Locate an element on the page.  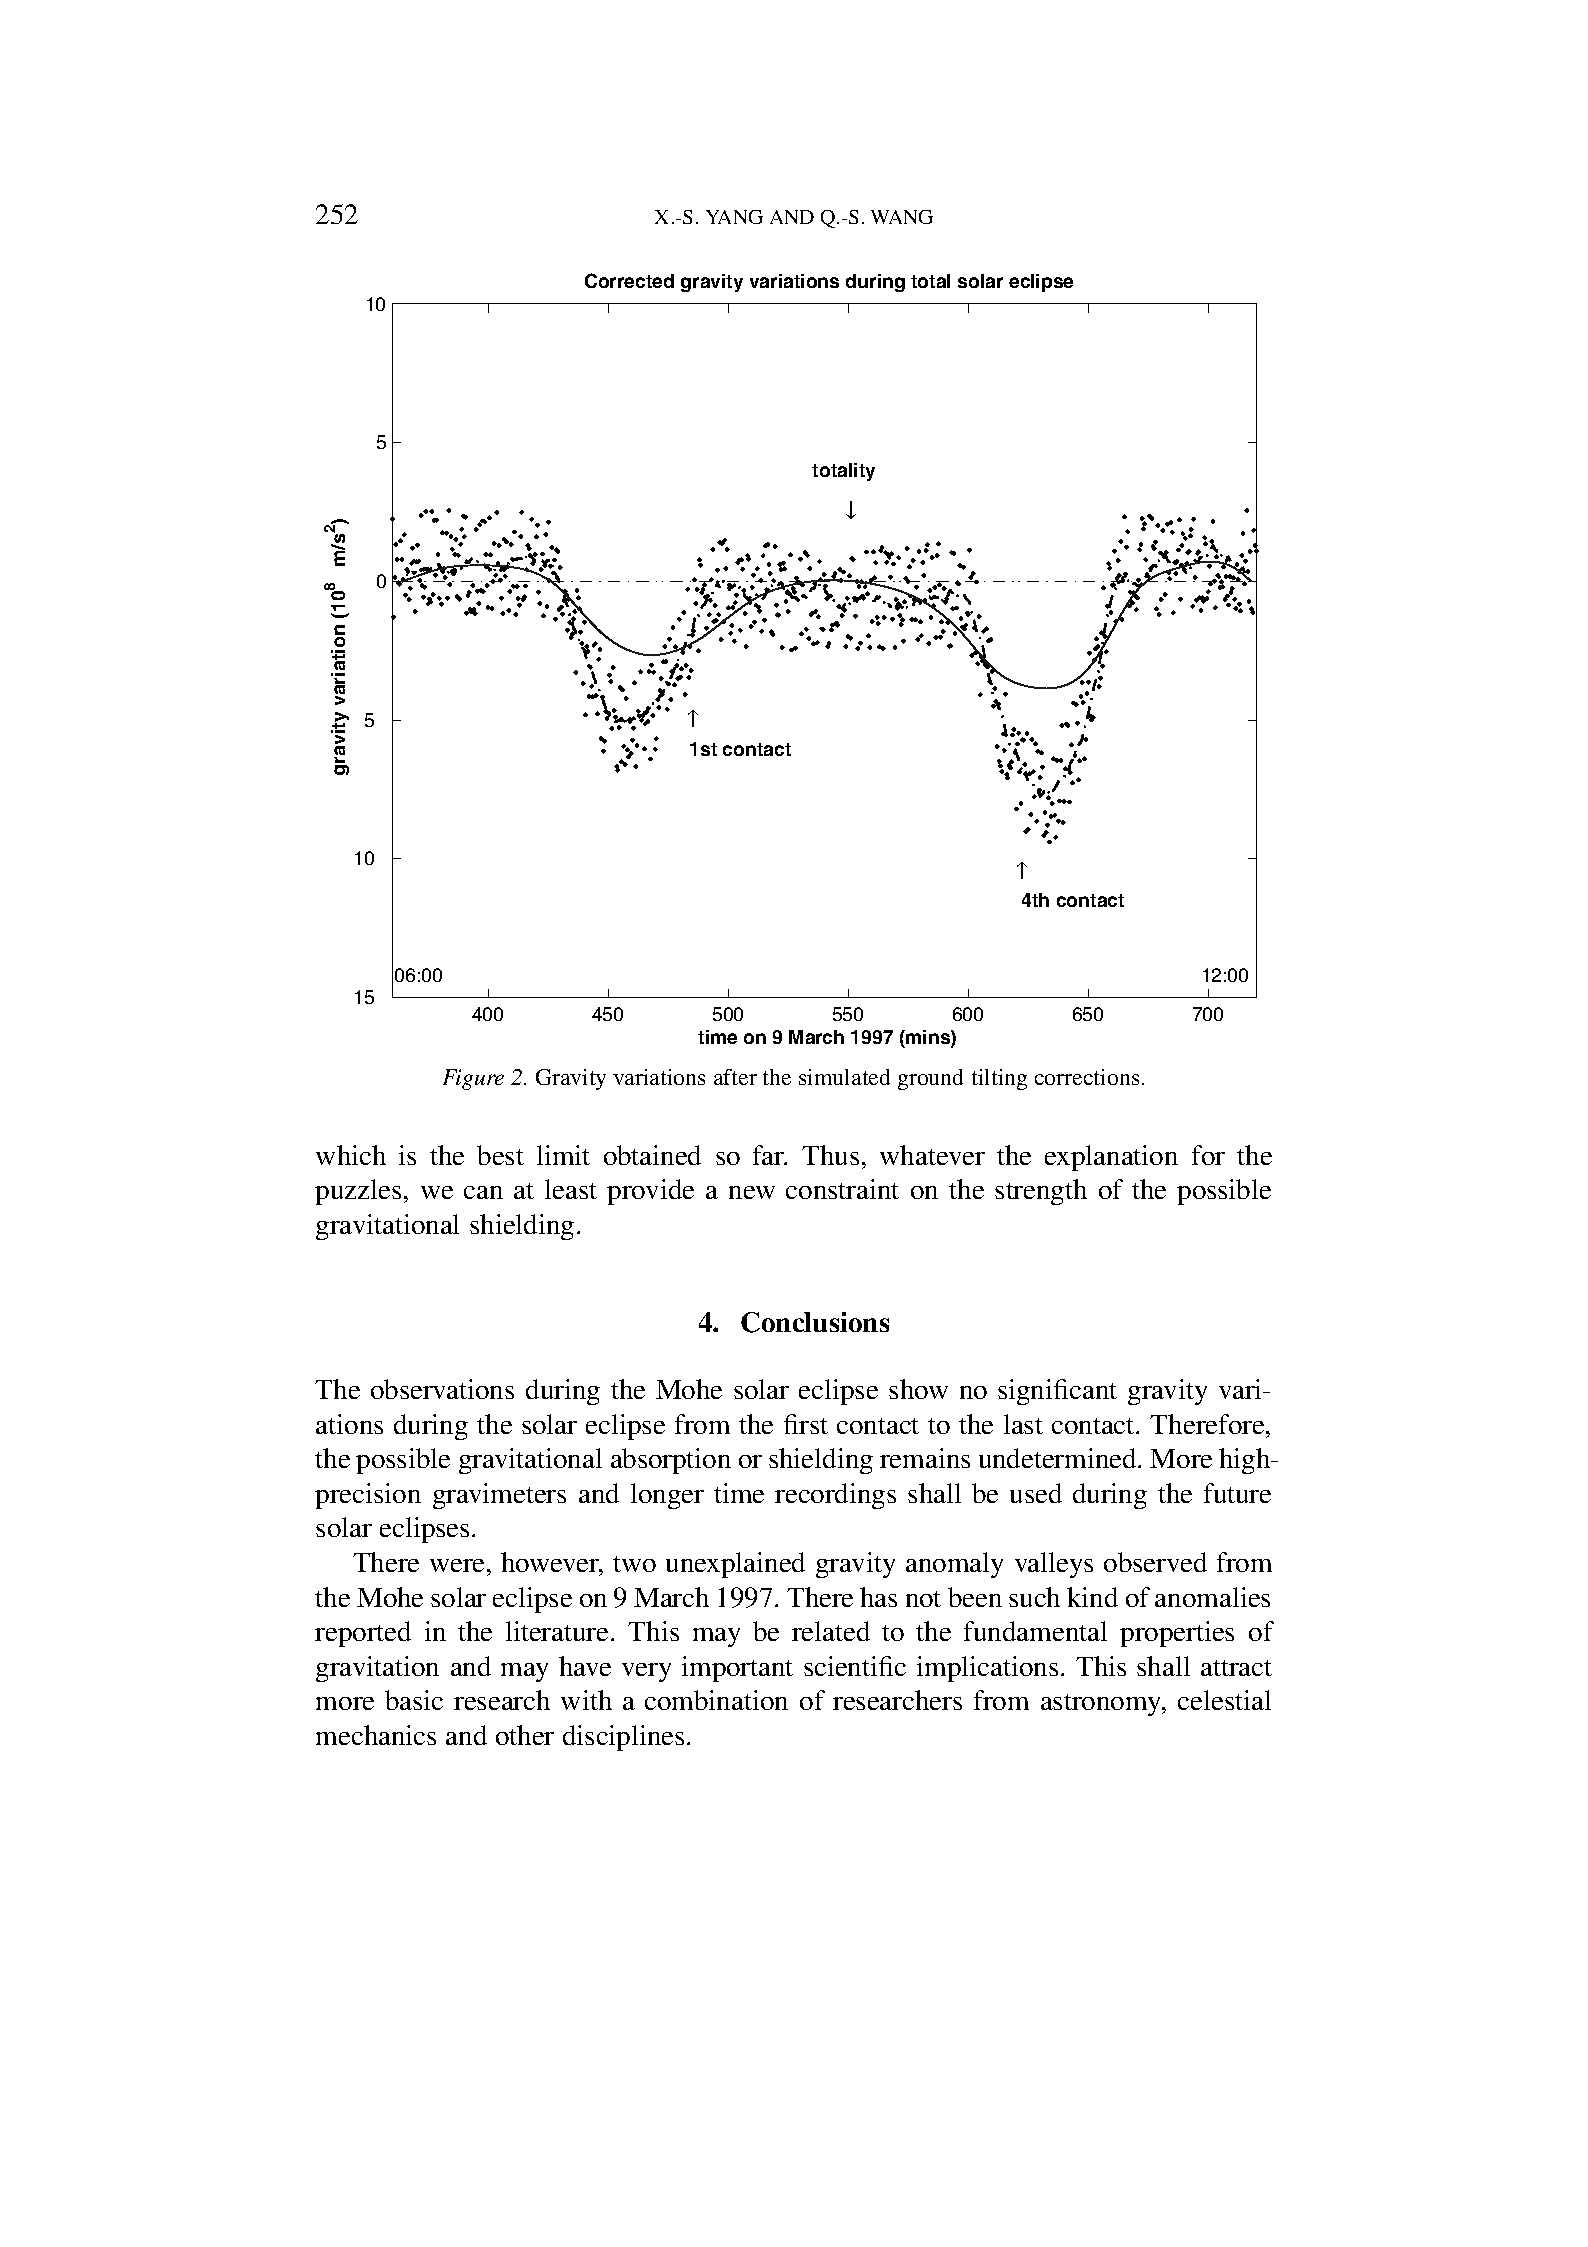
YANG is located at coordinates (734, 217).
